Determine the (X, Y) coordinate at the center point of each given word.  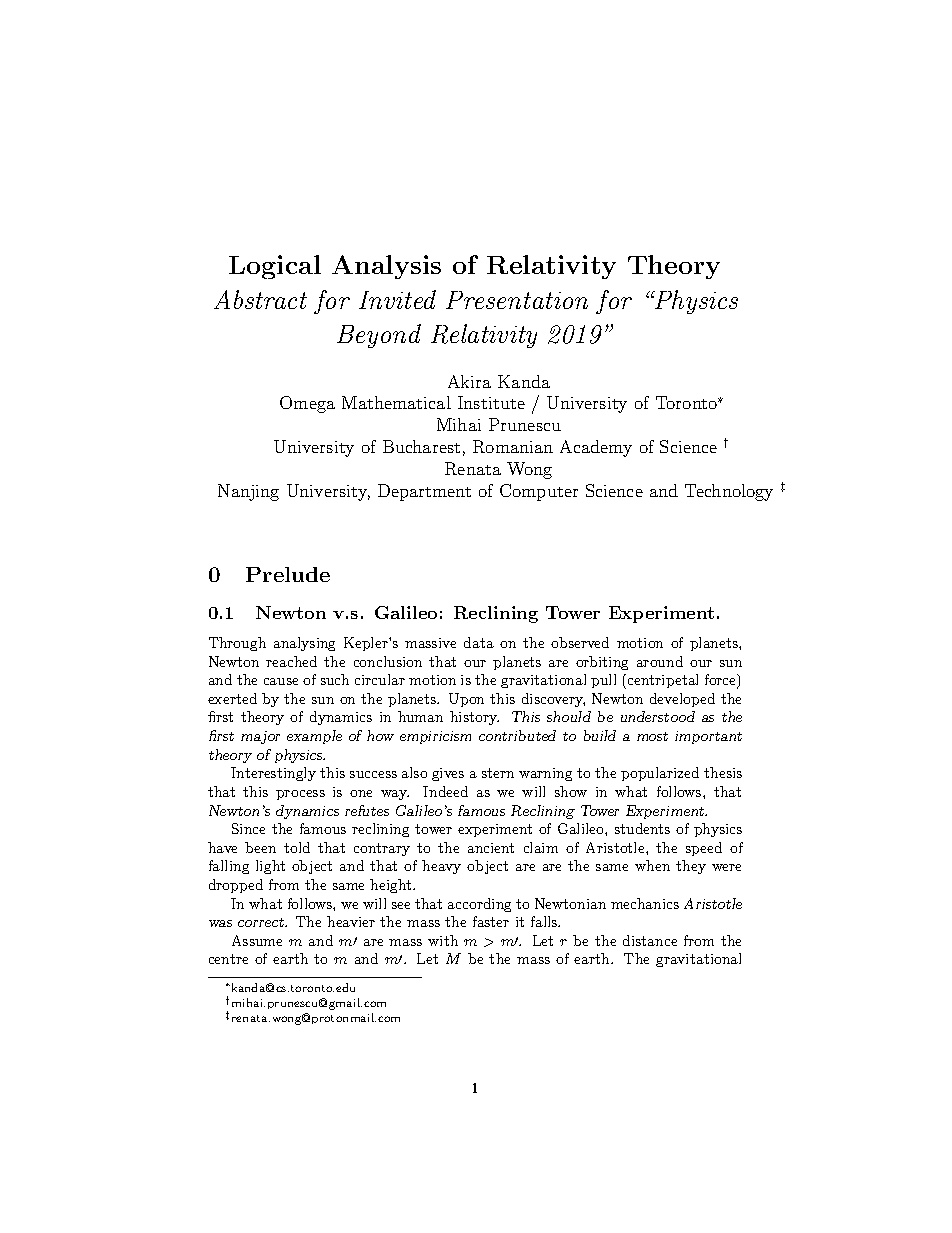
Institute (491, 402)
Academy (596, 448)
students (642, 828)
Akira (469, 381)
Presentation (517, 300)
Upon (466, 700)
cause (281, 681)
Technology (729, 492)
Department (424, 492)
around (660, 661)
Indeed (445, 791)
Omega (307, 404)
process (300, 795)
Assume (257, 940)
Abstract (260, 299)
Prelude (288, 574)
